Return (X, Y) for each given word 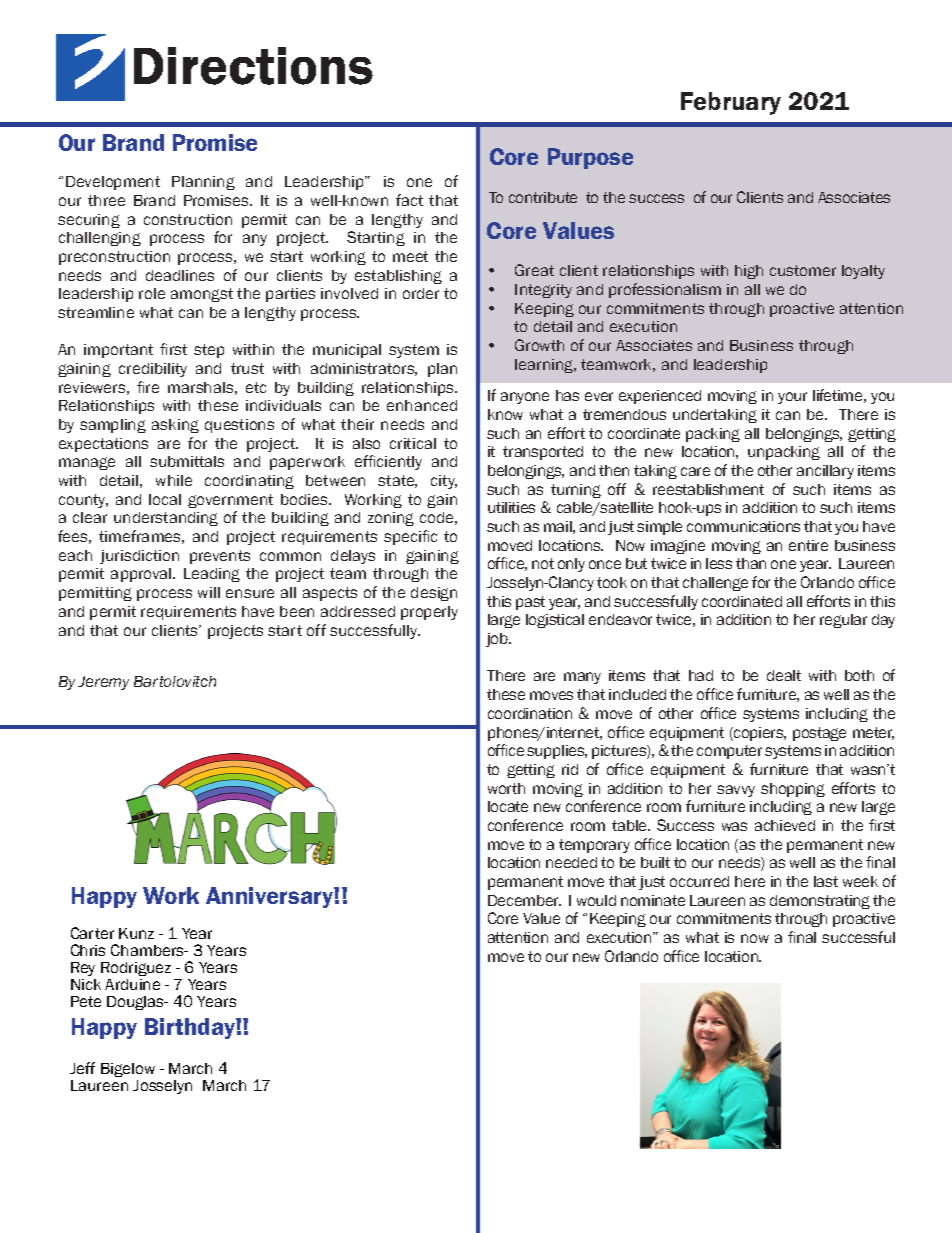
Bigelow (128, 1070)
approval (142, 575)
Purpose (590, 158)
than (751, 563)
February (731, 103)
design (434, 594)
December (524, 900)
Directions (253, 66)
